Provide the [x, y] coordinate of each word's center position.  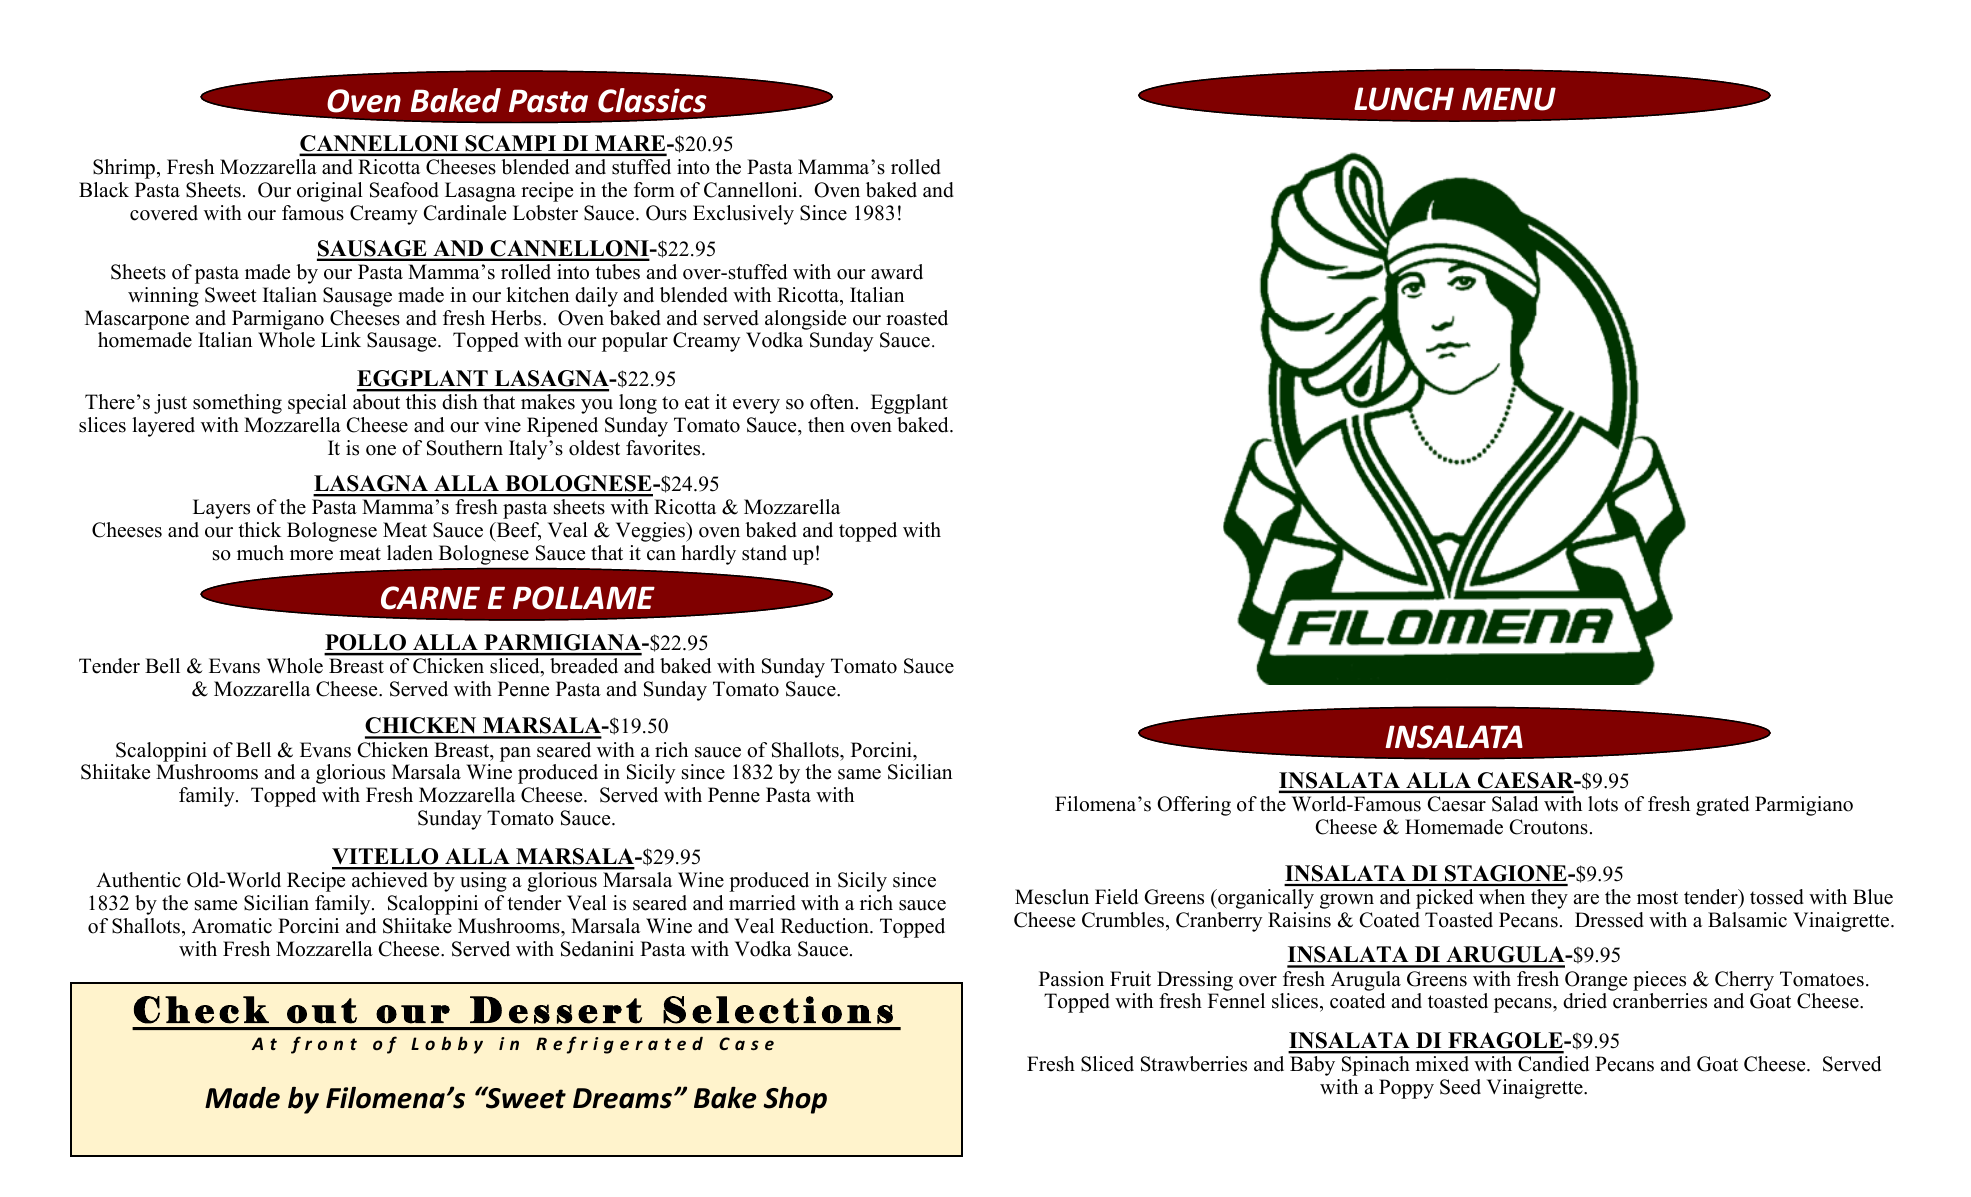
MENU [1509, 99]
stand [764, 553]
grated [1722, 806]
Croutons [1549, 827]
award [897, 272]
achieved [389, 879]
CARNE [430, 598]
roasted [917, 318]
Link [341, 339]
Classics [652, 100]
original [330, 192]
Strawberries [1194, 1064]
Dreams [622, 1098]
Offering [1194, 806]
